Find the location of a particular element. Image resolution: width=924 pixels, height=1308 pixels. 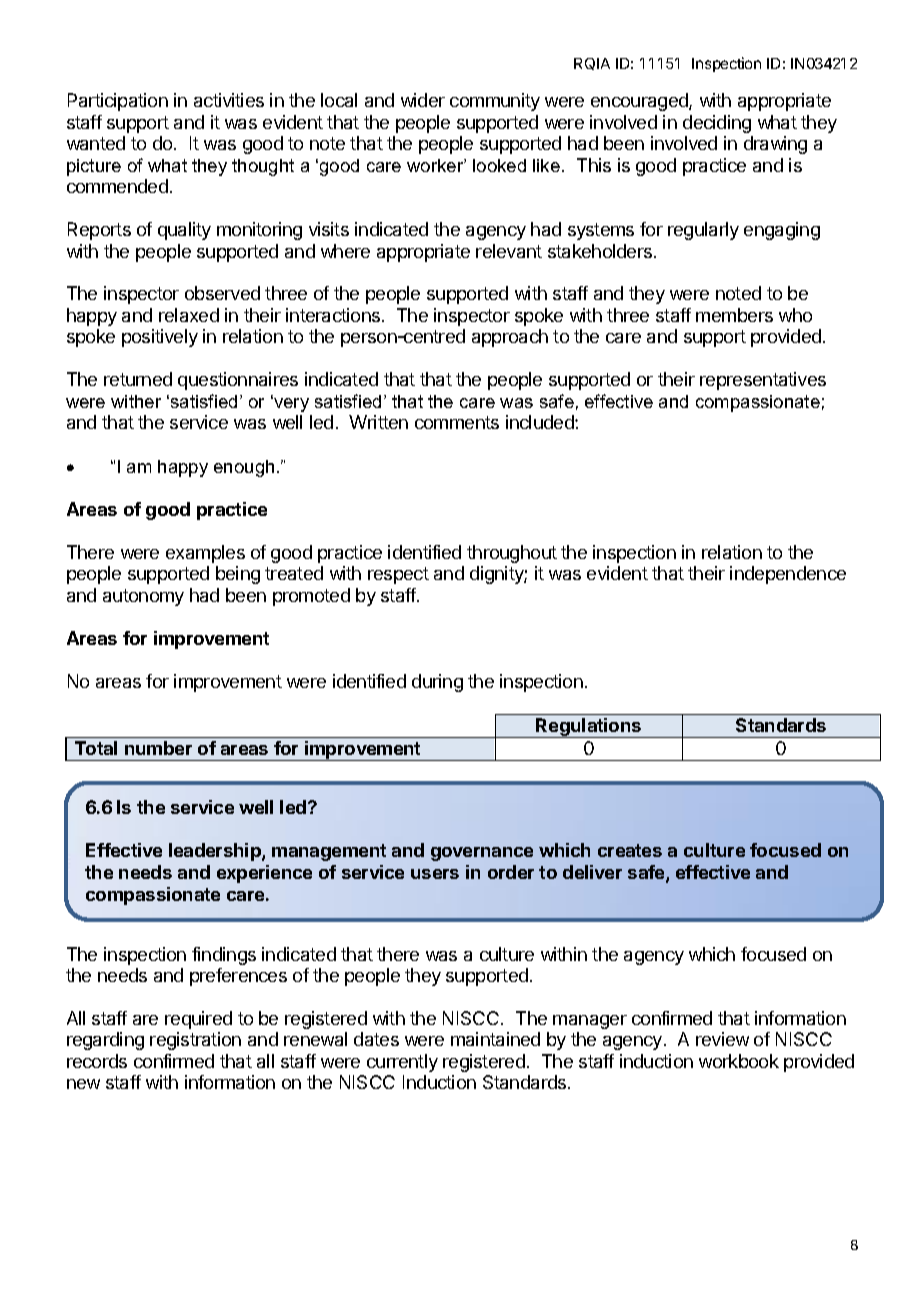

independence is located at coordinates (788, 575).
